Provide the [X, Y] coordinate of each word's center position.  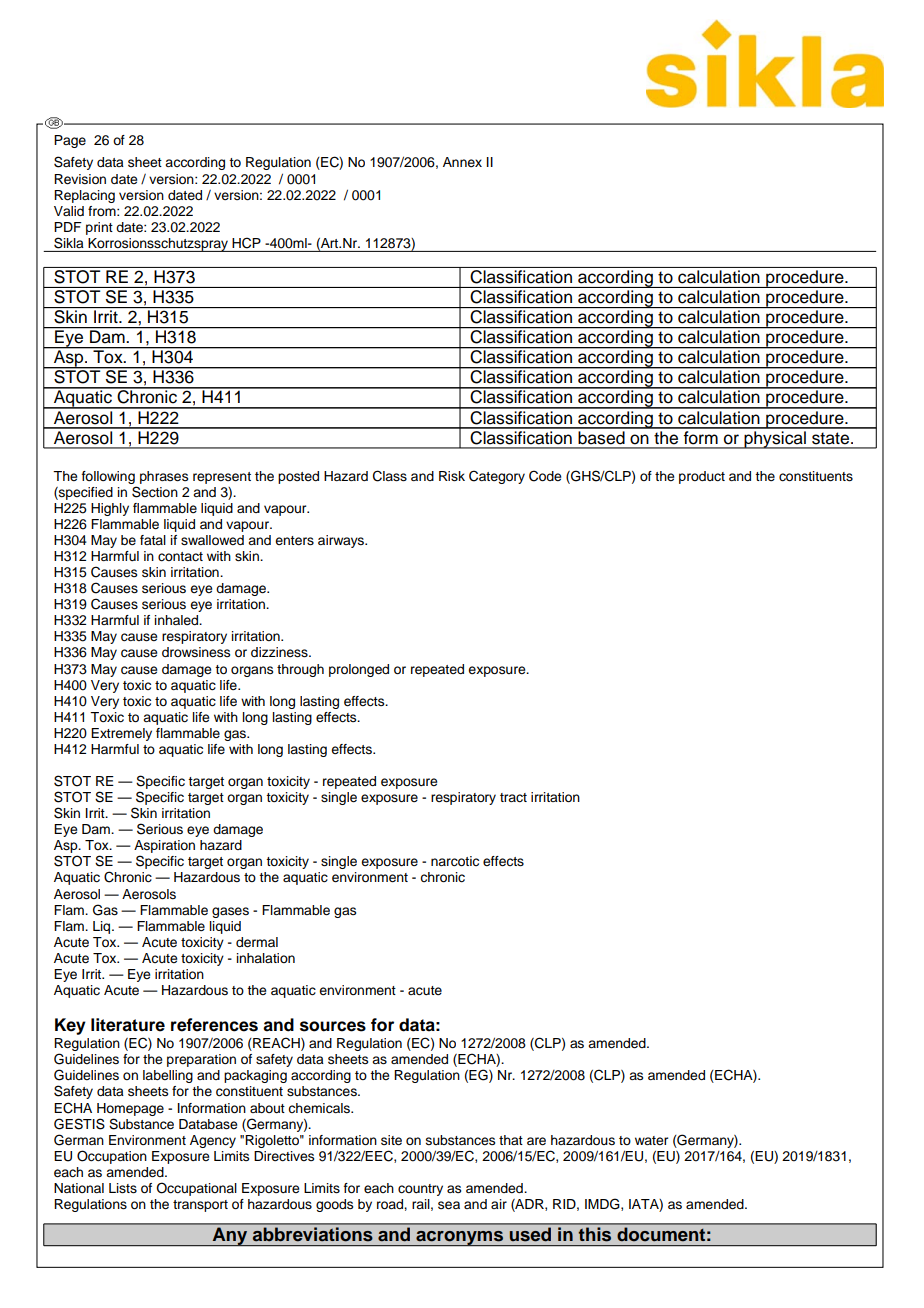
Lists [123, 1188]
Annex [462, 162]
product [702, 477]
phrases [164, 477]
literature [128, 1025]
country [420, 1190]
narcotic [455, 861]
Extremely [121, 734]
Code [545, 476]
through [300, 670]
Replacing [84, 196]
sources [333, 1026]
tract [513, 798]
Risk [452, 476]
